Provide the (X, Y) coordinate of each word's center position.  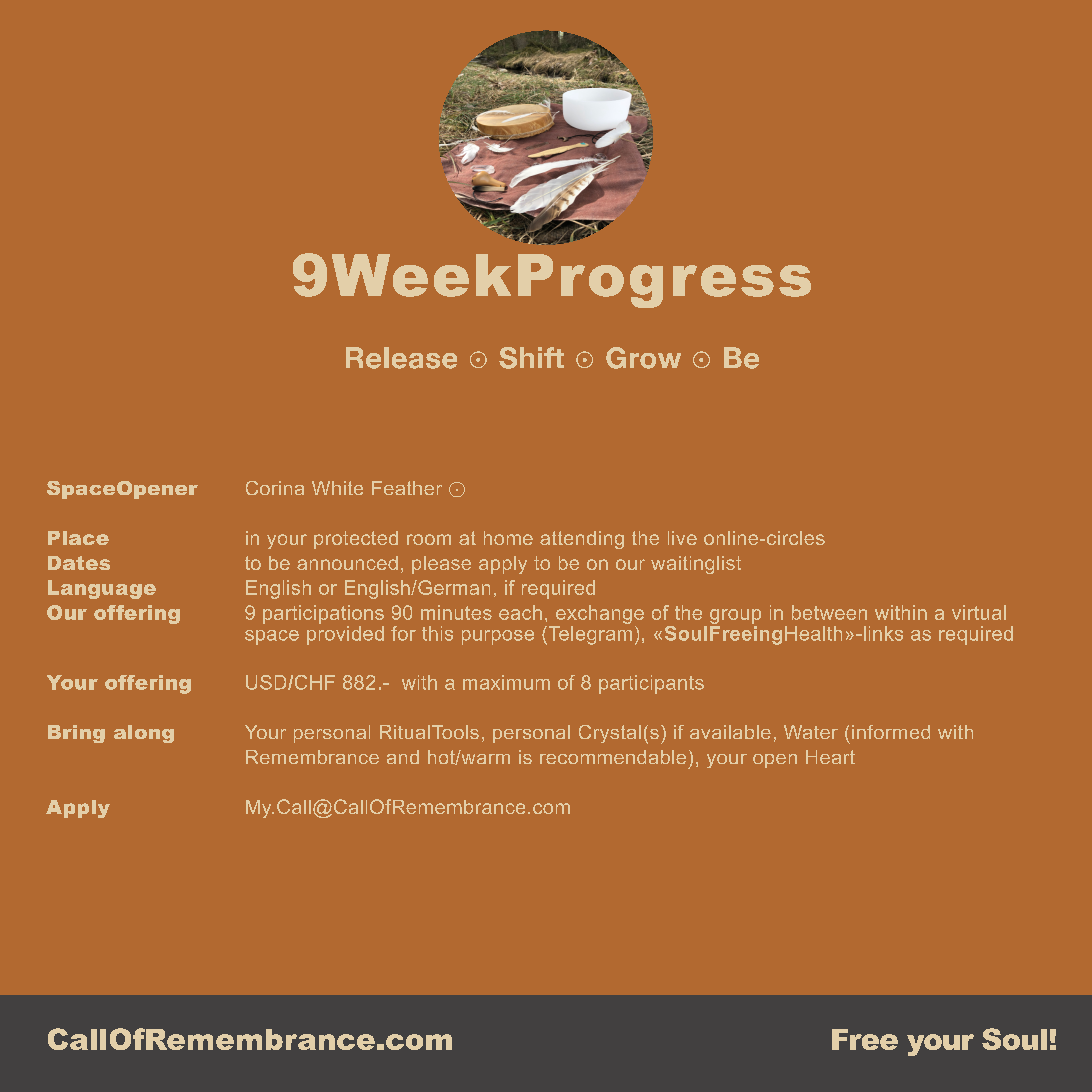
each (520, 612)
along (144, 734)
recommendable (613, 757)
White (337, 488)
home (508, 538)
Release (401, 358)
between (829, 612)
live (682, 538)
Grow (643, 358)
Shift (531, 358)
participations (323, 614)
